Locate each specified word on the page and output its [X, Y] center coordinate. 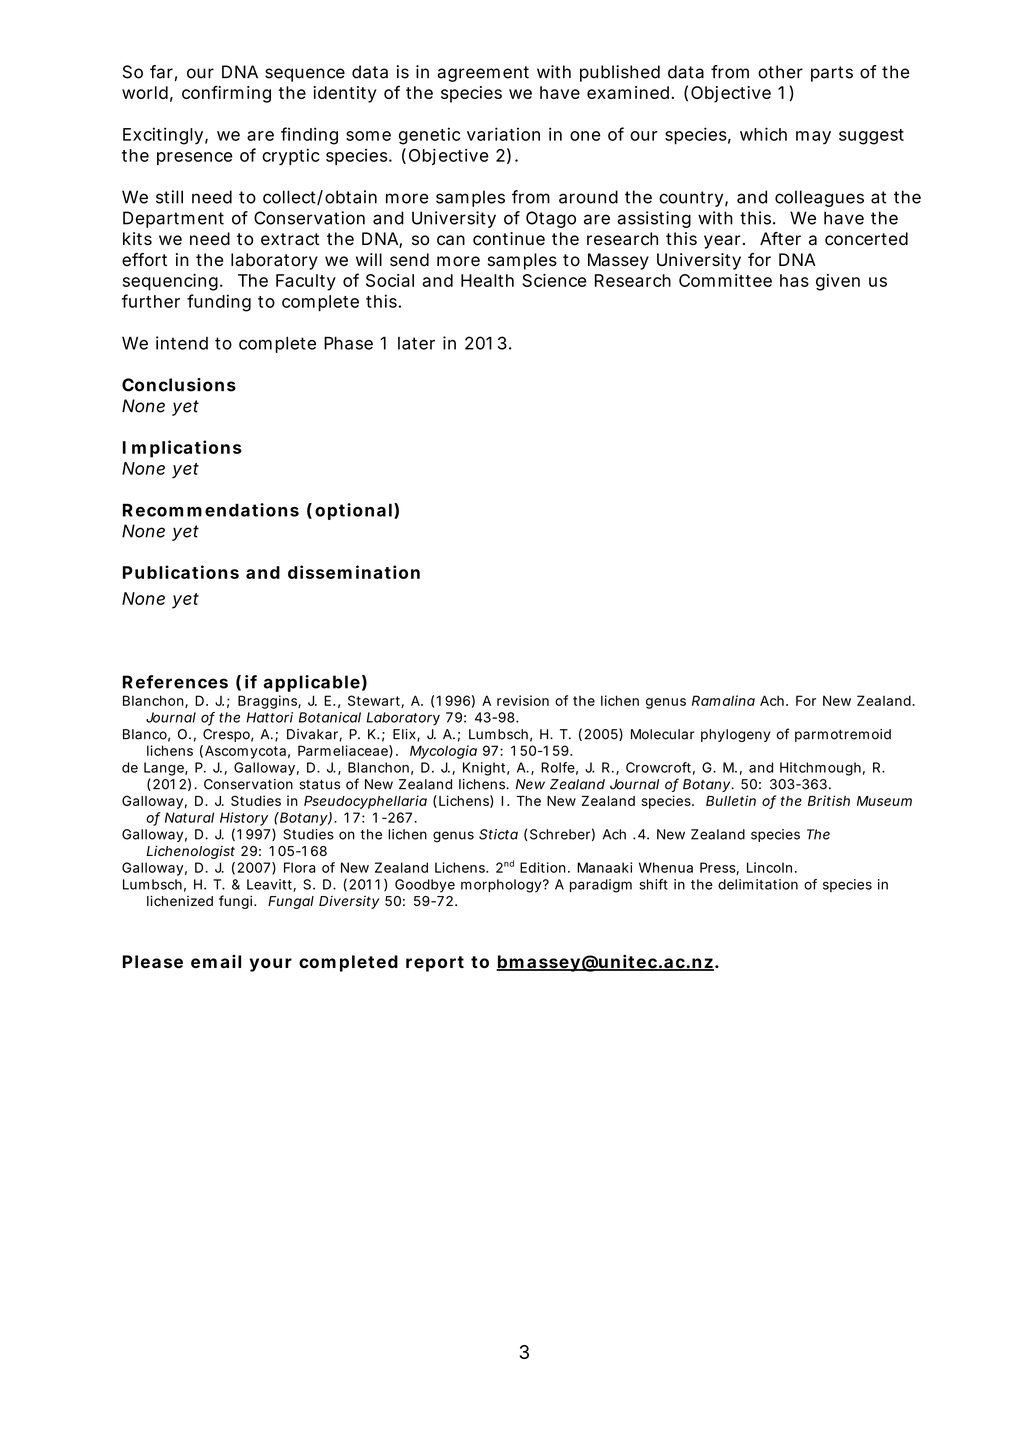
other [780, 72]
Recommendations [211, 510]
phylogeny [736, 735]
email [216, 961]
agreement [483, 74]
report [435, 964]
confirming [226, 94]
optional [353, 511]
